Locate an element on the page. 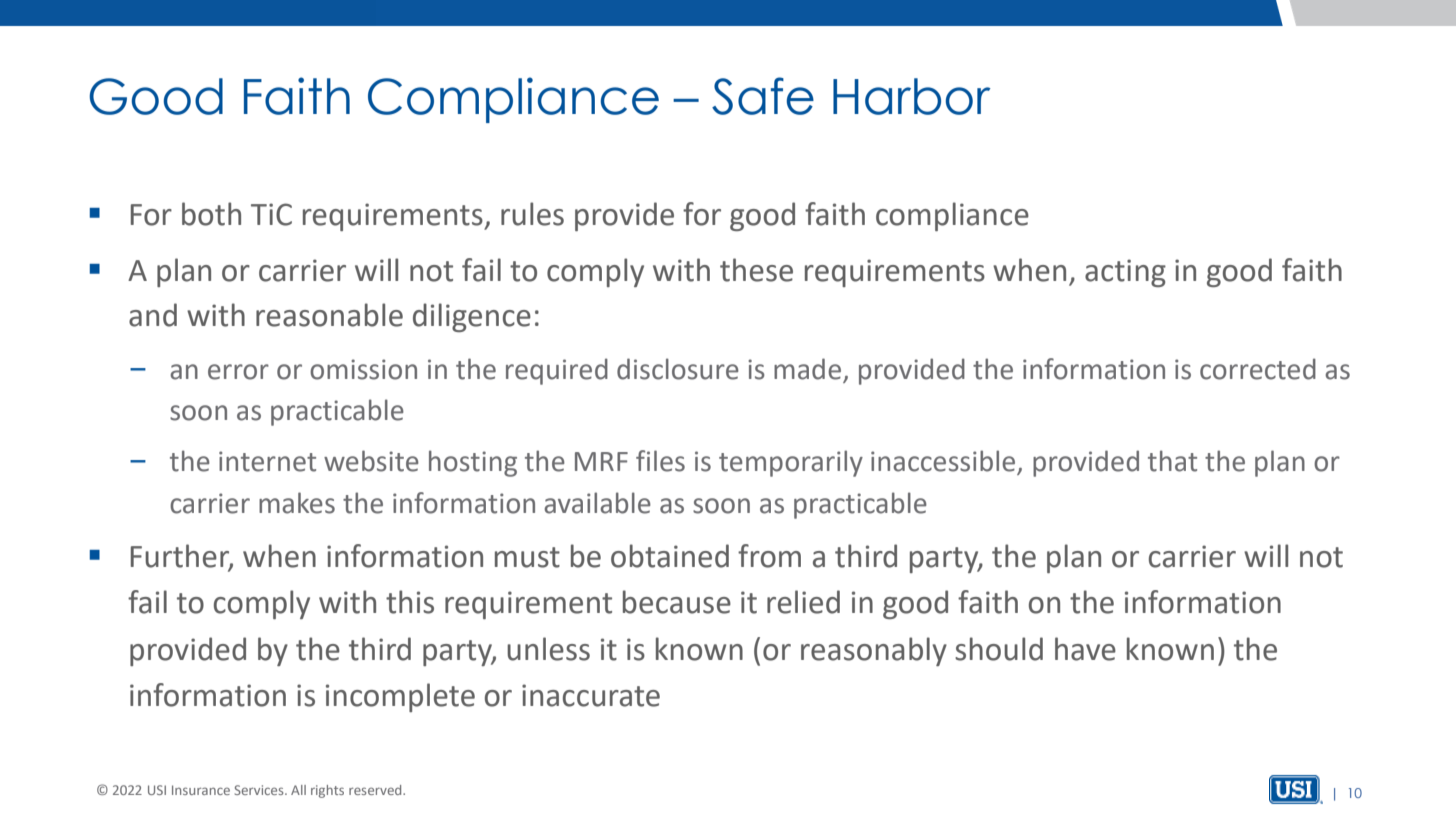 The image size is (1456, 819). Harbor is located at coordinates (912, 96).
